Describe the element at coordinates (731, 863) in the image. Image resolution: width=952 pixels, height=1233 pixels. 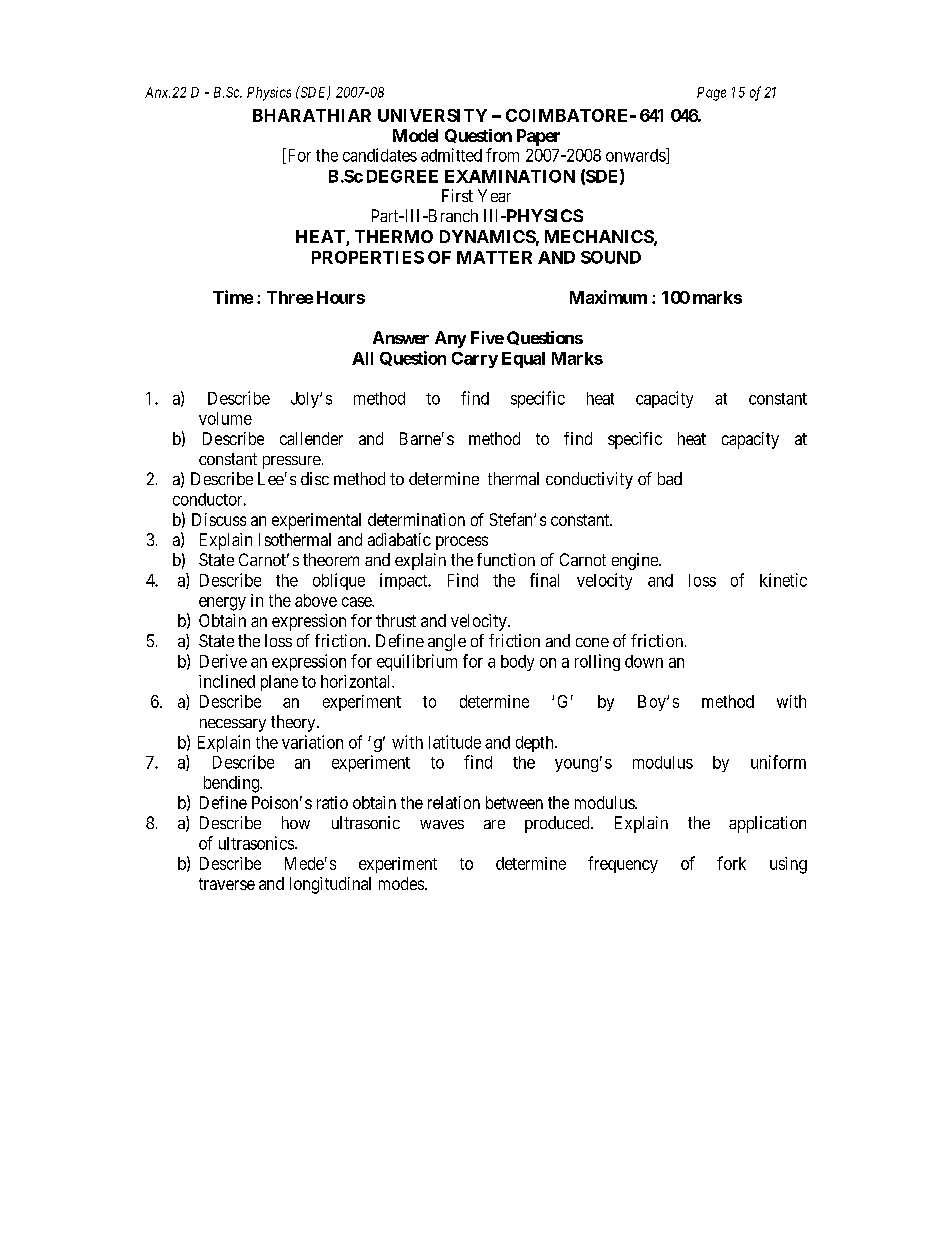
I see `fork` at that location.
